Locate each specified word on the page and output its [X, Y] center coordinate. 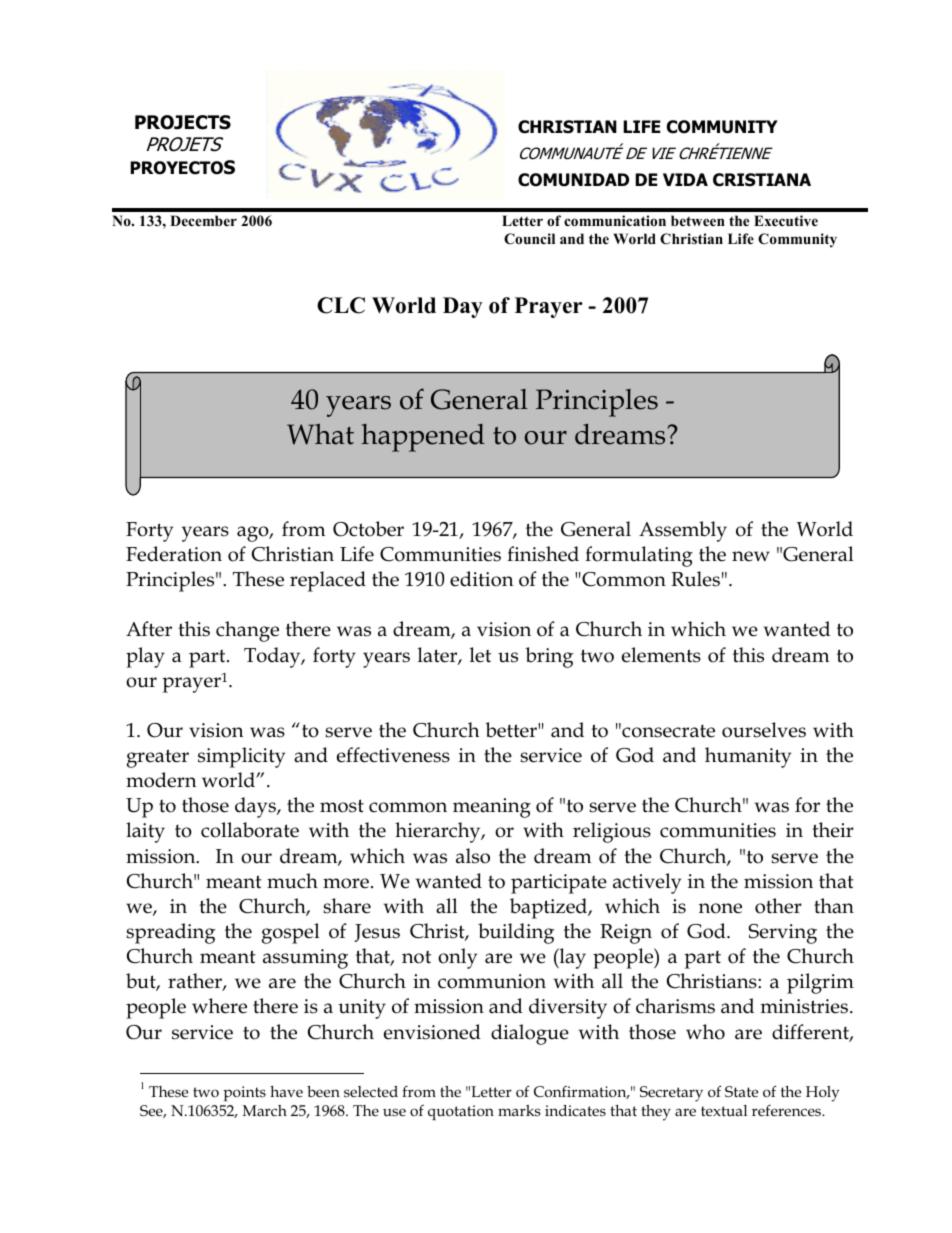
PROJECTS [183, 122]
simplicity [241, 757]
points [244, 1093]
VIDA [685, 179]
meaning [492, 808]
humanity [748, 757]
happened [423, 438]
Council [529, 239]
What [320, 434]
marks [519, 1110]
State [741, 1092]
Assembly [683, 531]
